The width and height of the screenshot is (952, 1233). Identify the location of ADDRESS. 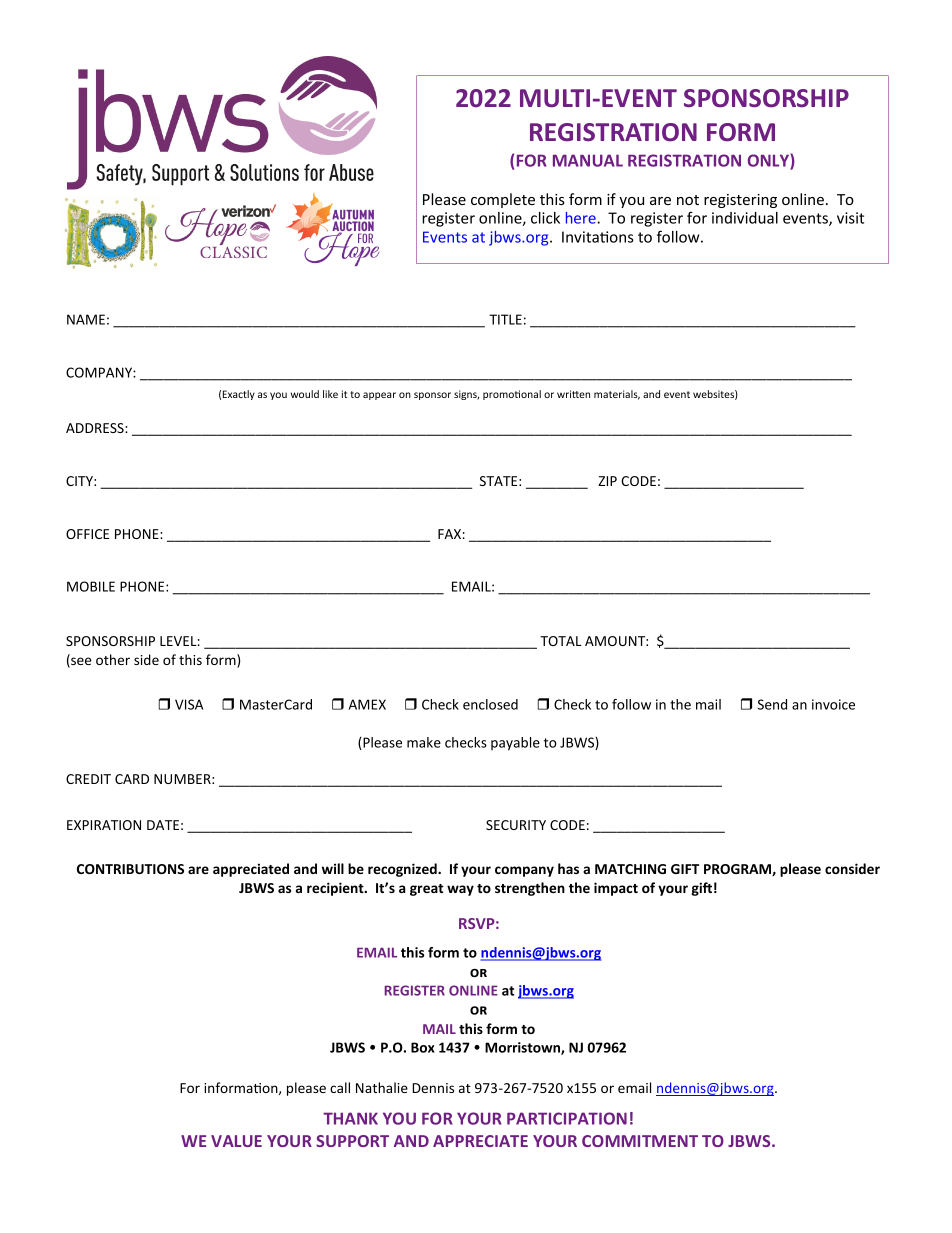
(96, 428).
